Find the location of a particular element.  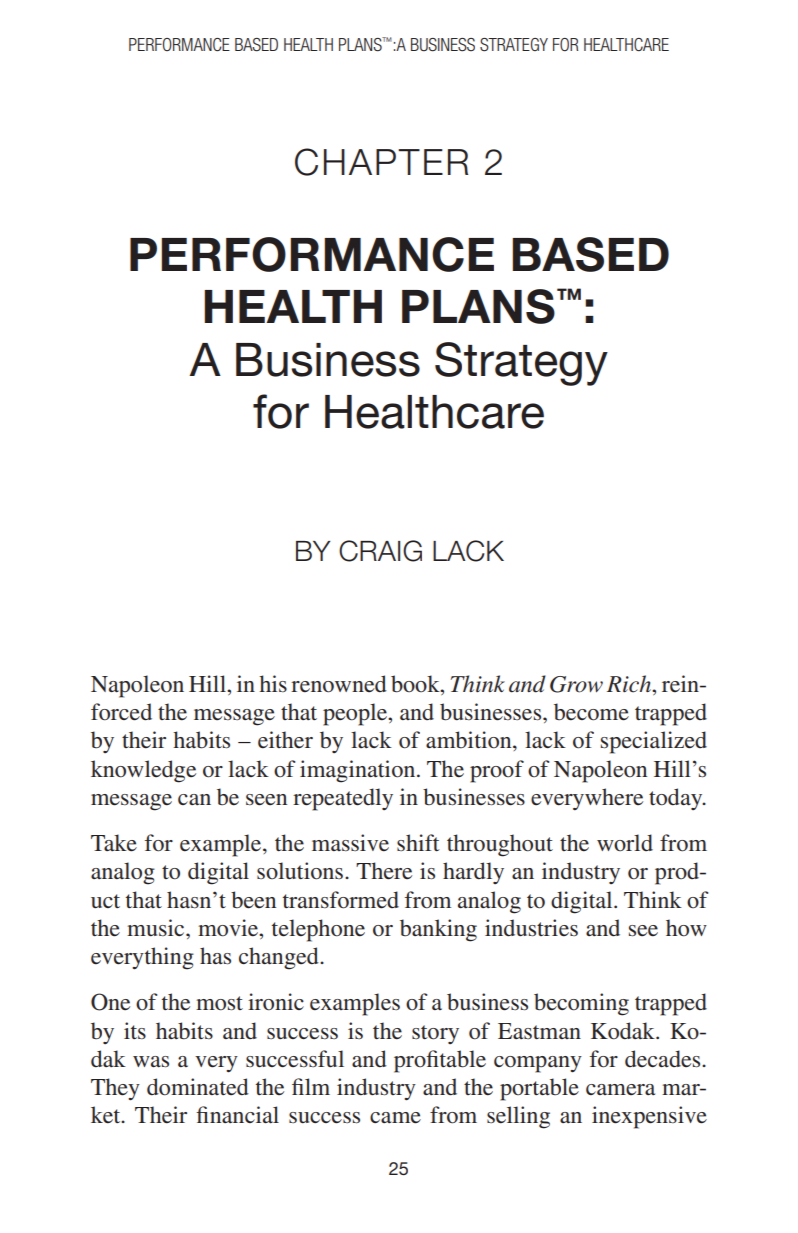

Chapter is located at coordinates (381, 162).
